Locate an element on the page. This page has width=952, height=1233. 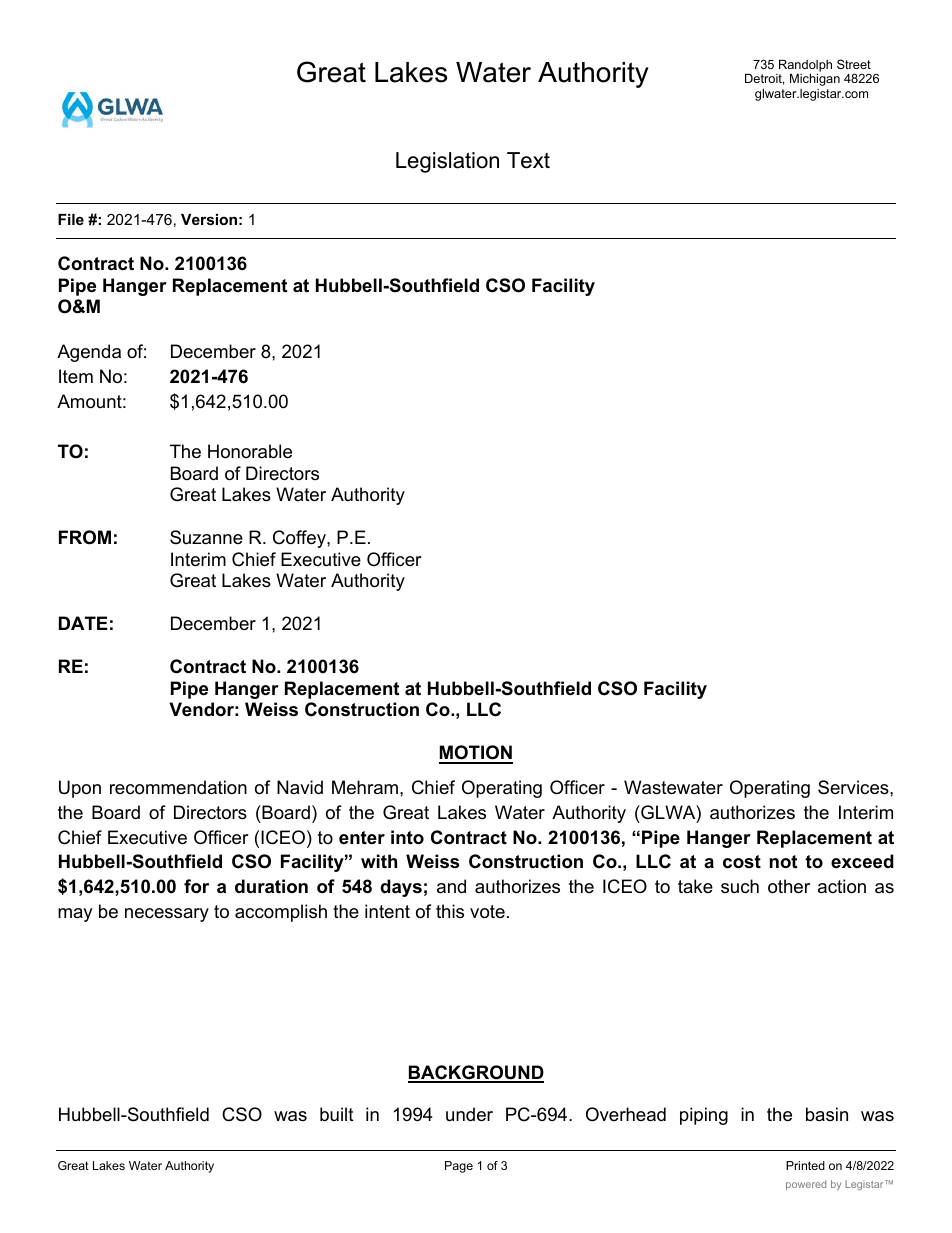
File is located at coordinates (71, 219).
